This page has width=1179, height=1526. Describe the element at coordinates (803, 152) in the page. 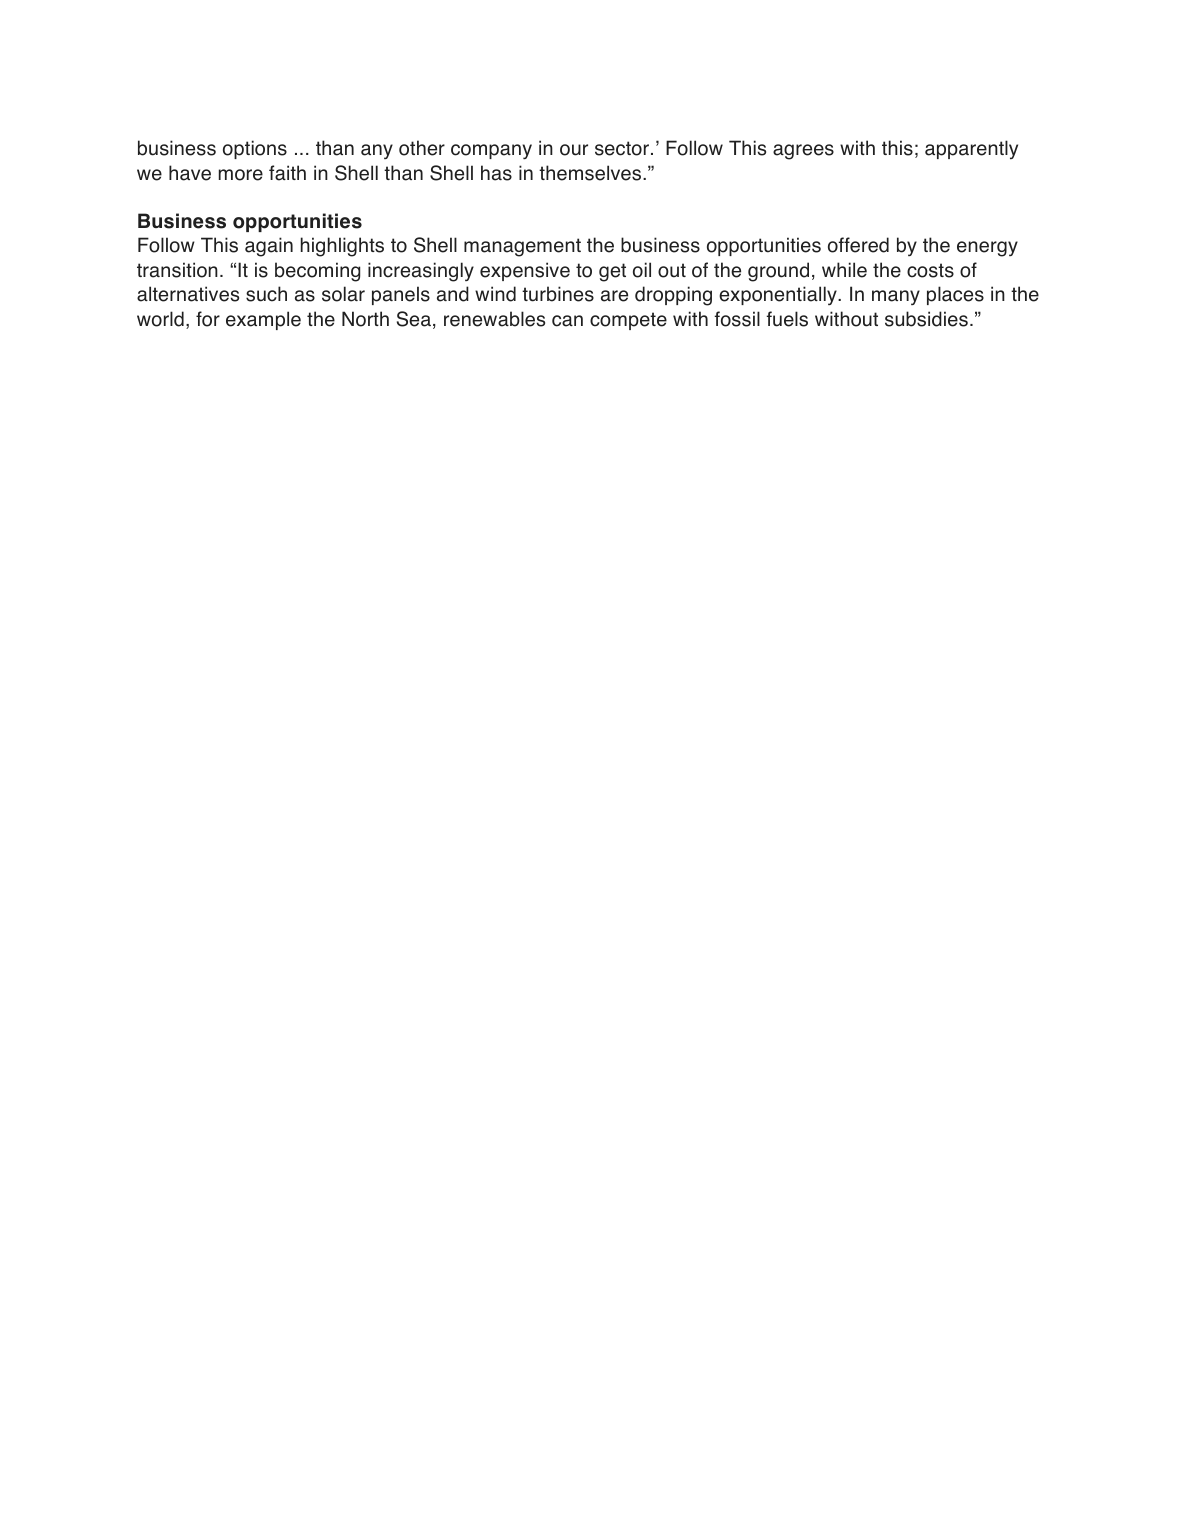

I see `agrees` at that location.
